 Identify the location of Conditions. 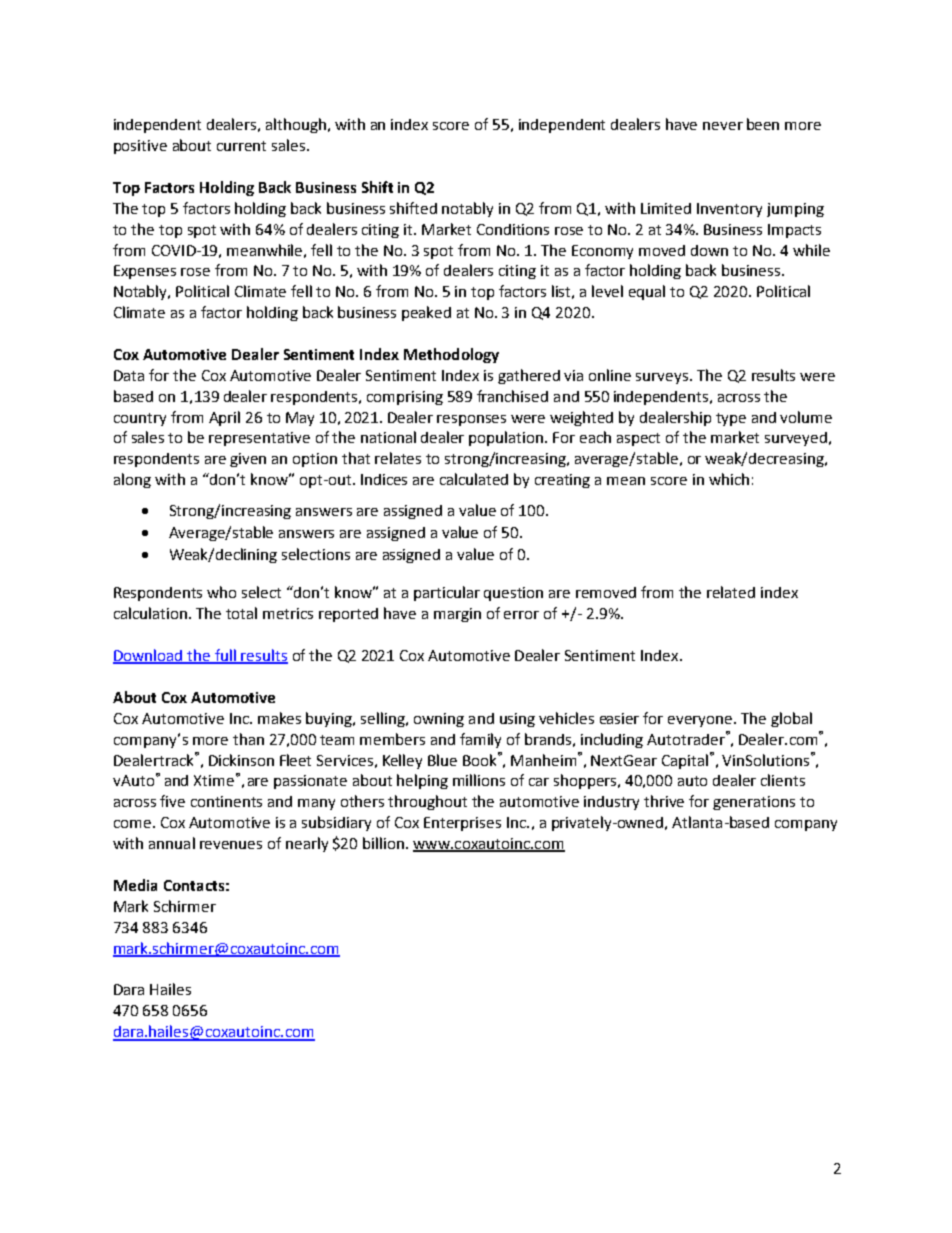
(513, 229).
